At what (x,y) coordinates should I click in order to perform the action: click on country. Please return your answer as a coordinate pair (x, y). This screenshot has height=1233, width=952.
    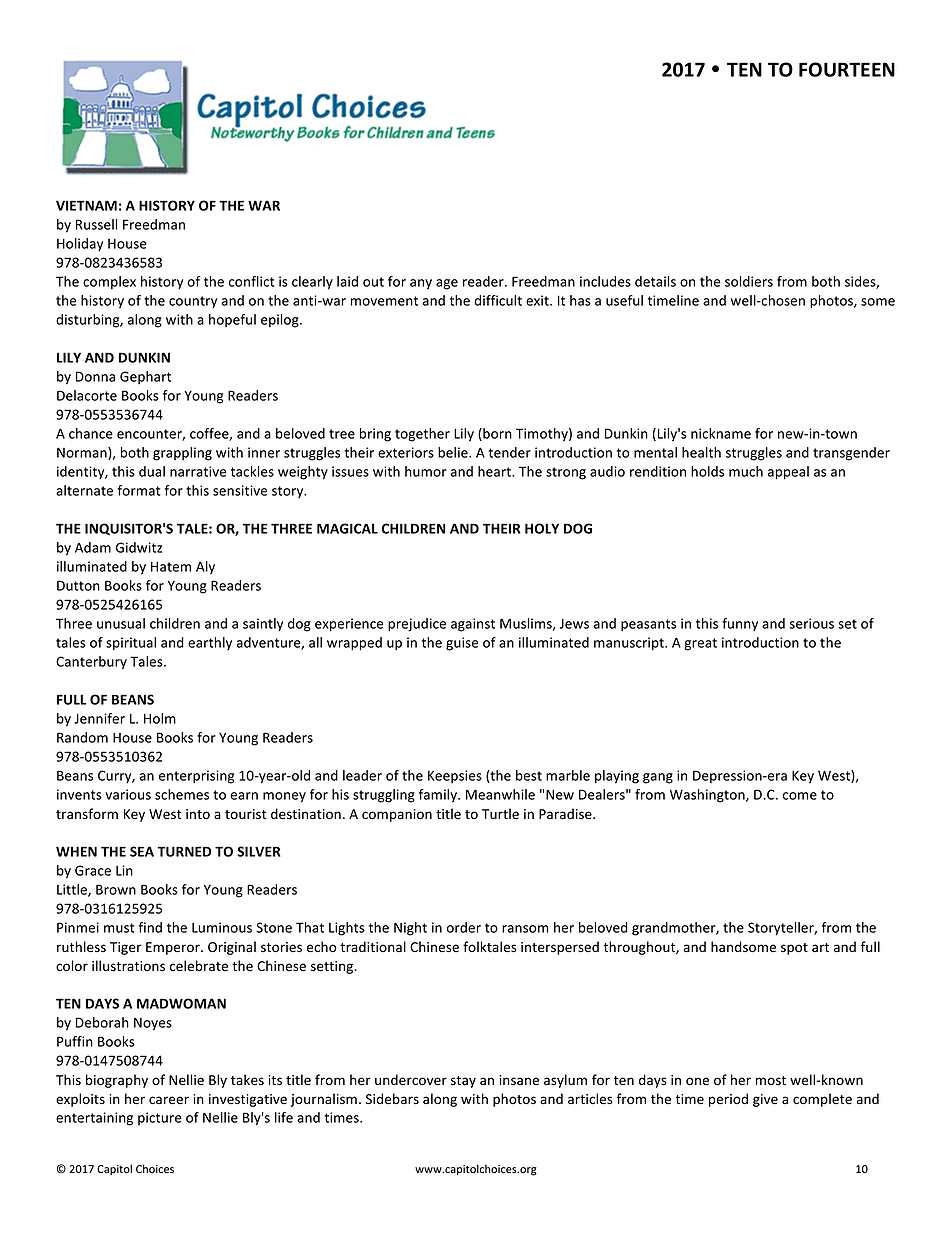
    Looking at the image, I should click on (193, 302).
